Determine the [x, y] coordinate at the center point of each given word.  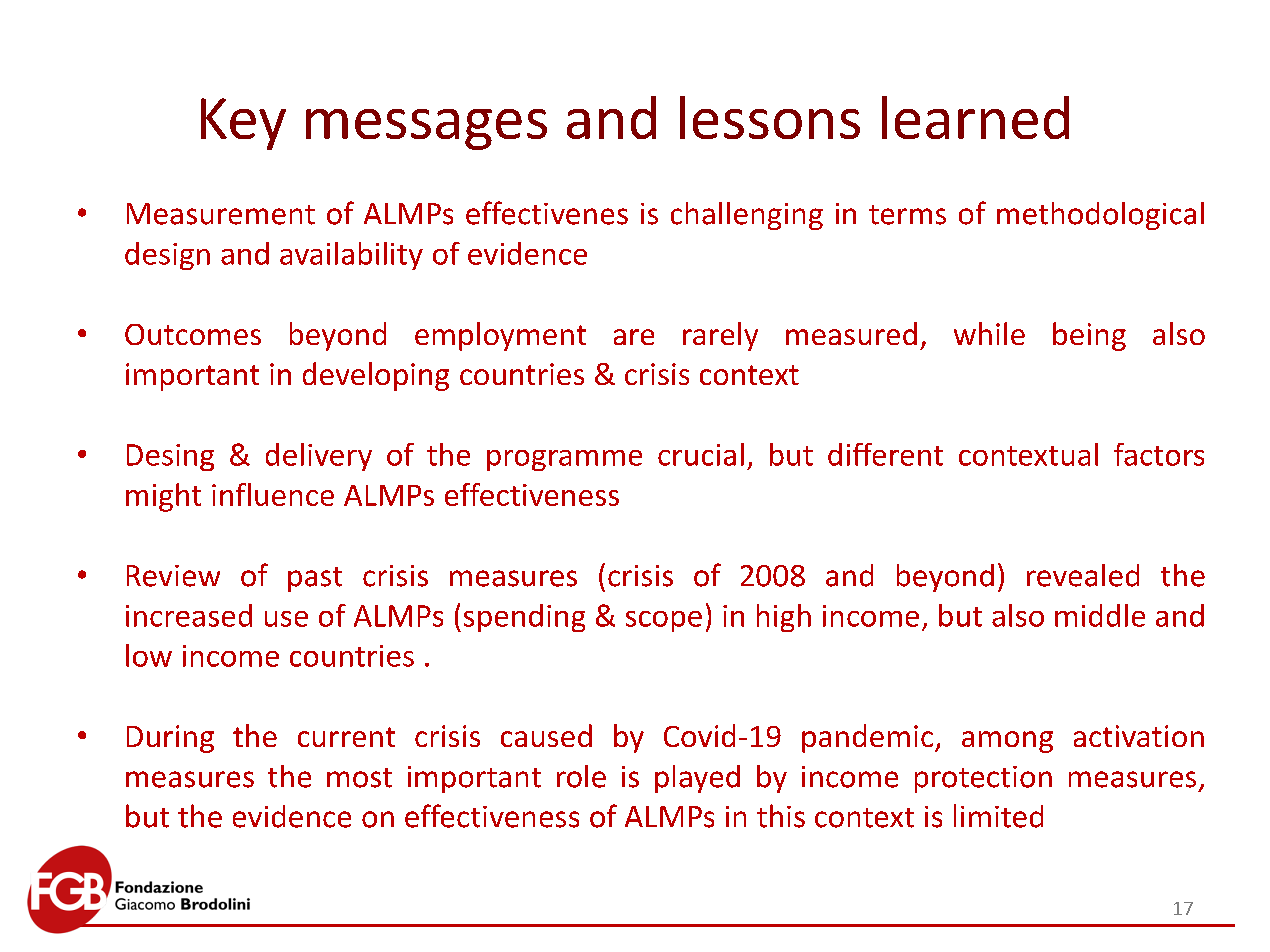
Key [243, 124]
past [315, 579]
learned [975, 117]
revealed [1083, 575]
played [697, 779]
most [359, 778]
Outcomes [193, 334]
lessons [770, 117]
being [1089, 336]
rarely [720, 336]
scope [664, 621]
